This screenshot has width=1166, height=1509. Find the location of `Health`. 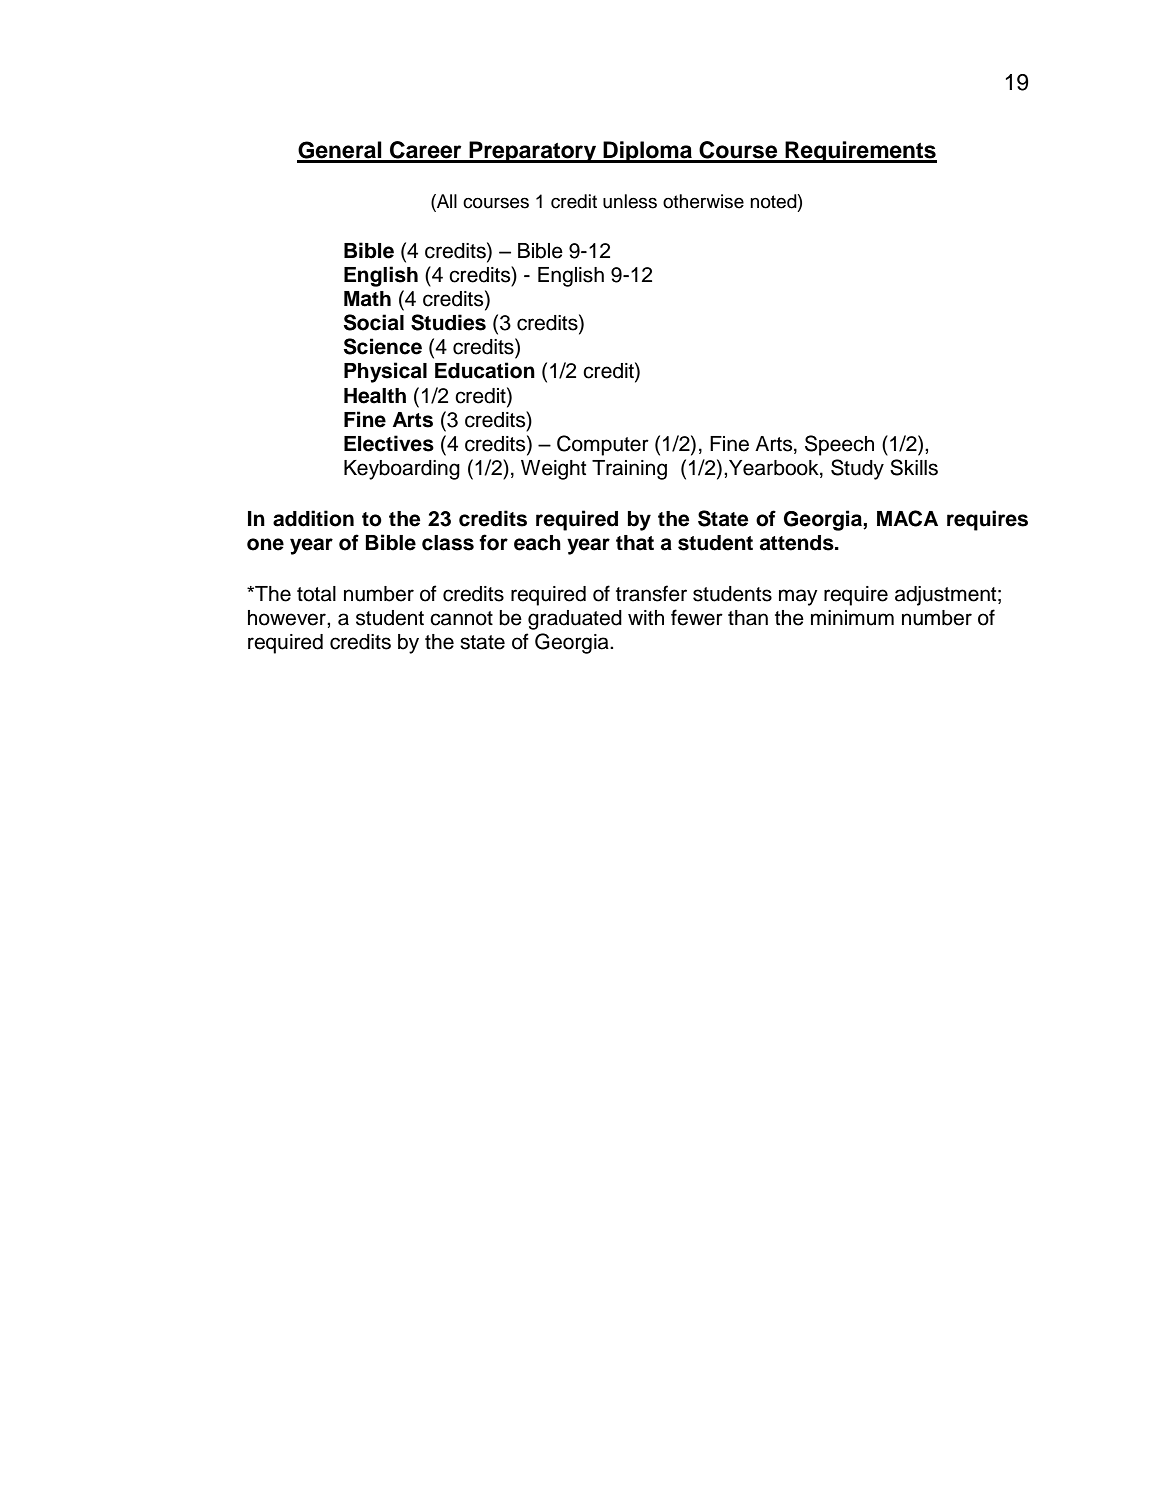

Health is located at coordinates (375, 396).
